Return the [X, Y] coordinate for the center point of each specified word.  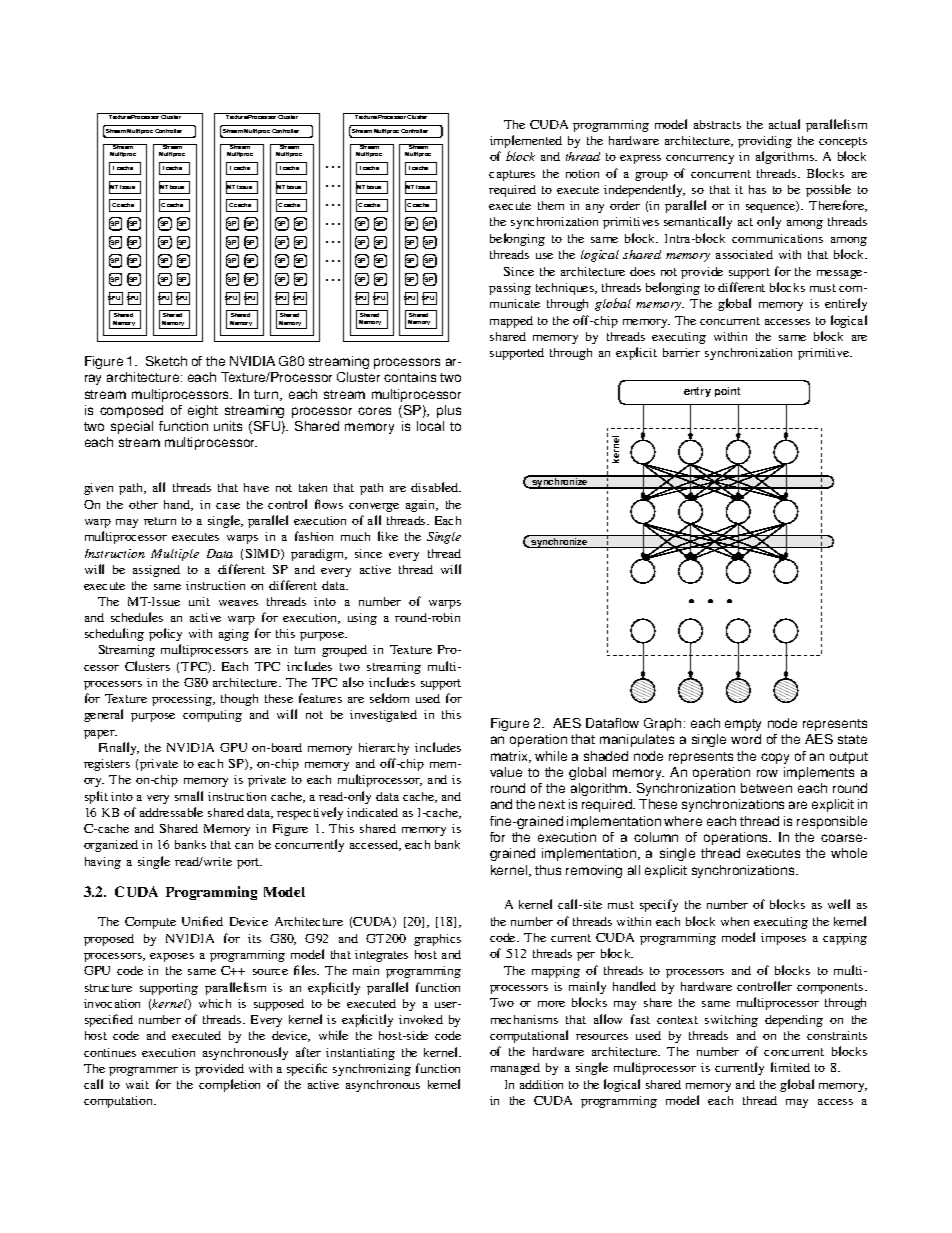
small [189, 796]
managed [515, 1069]
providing [765, 142]
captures [512, 175]
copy [775, 758]
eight [203, 411]
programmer [143, 1071]
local [430, 426]
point [727, 392]
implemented [526, 141]
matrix [510, 757]
